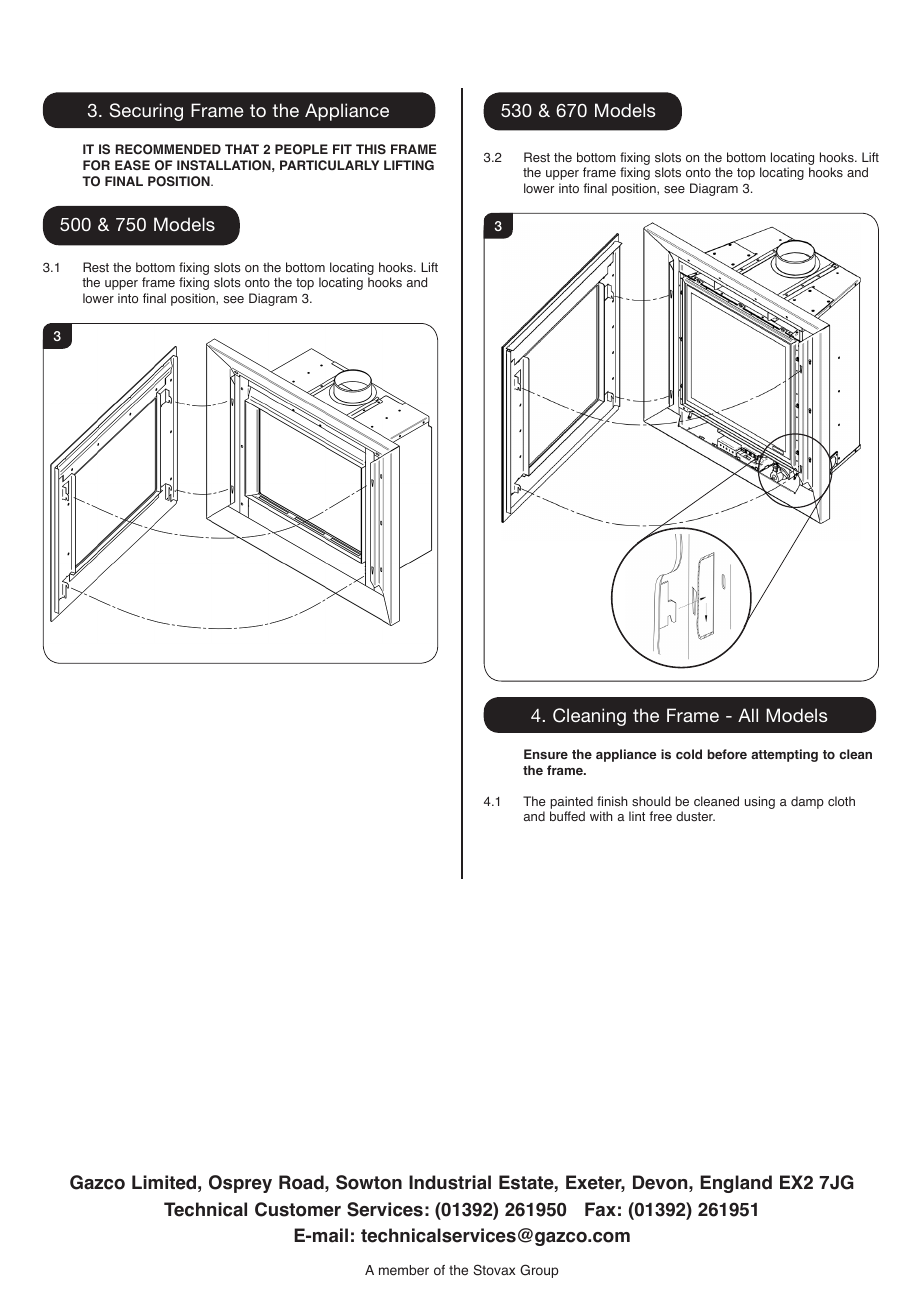  Describe the element at coordinates (342, 149) in the page. I see `FIT` at that location.
